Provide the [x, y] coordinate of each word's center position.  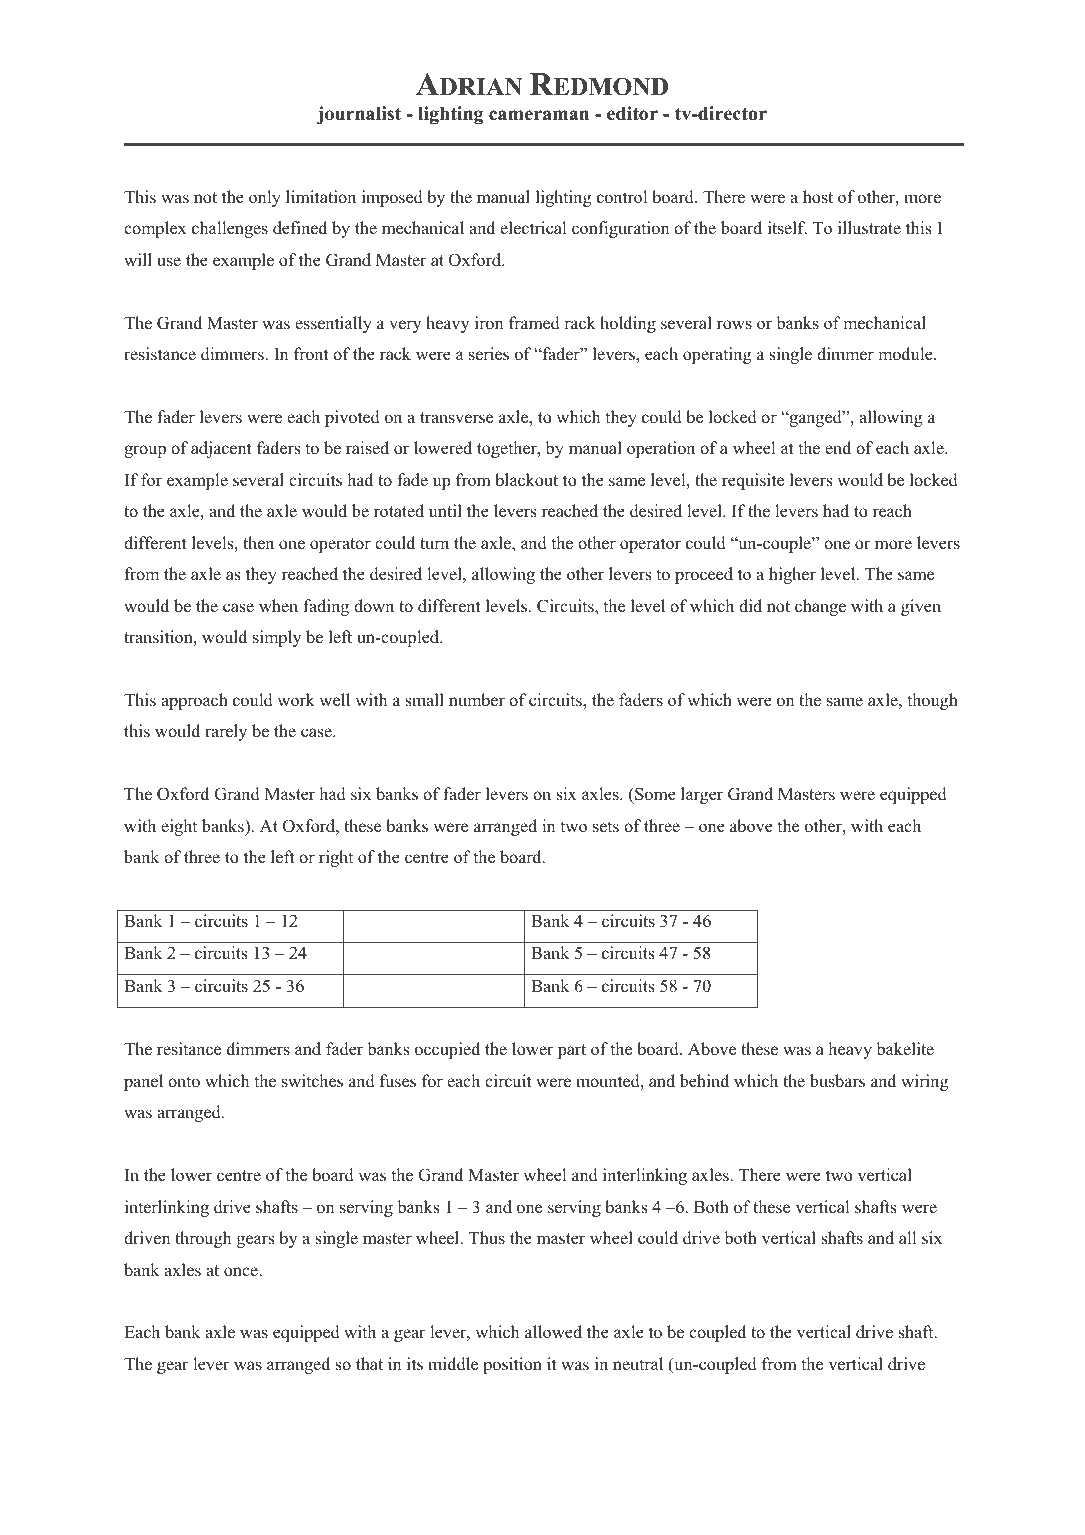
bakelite [905, 1049]
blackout [526, 480]
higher [792, 575]
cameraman [539, 115]
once [242, 1272]
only [265, 198]
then [258, 543]
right [336, 858]
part [572, 1051]
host [818, 197]
